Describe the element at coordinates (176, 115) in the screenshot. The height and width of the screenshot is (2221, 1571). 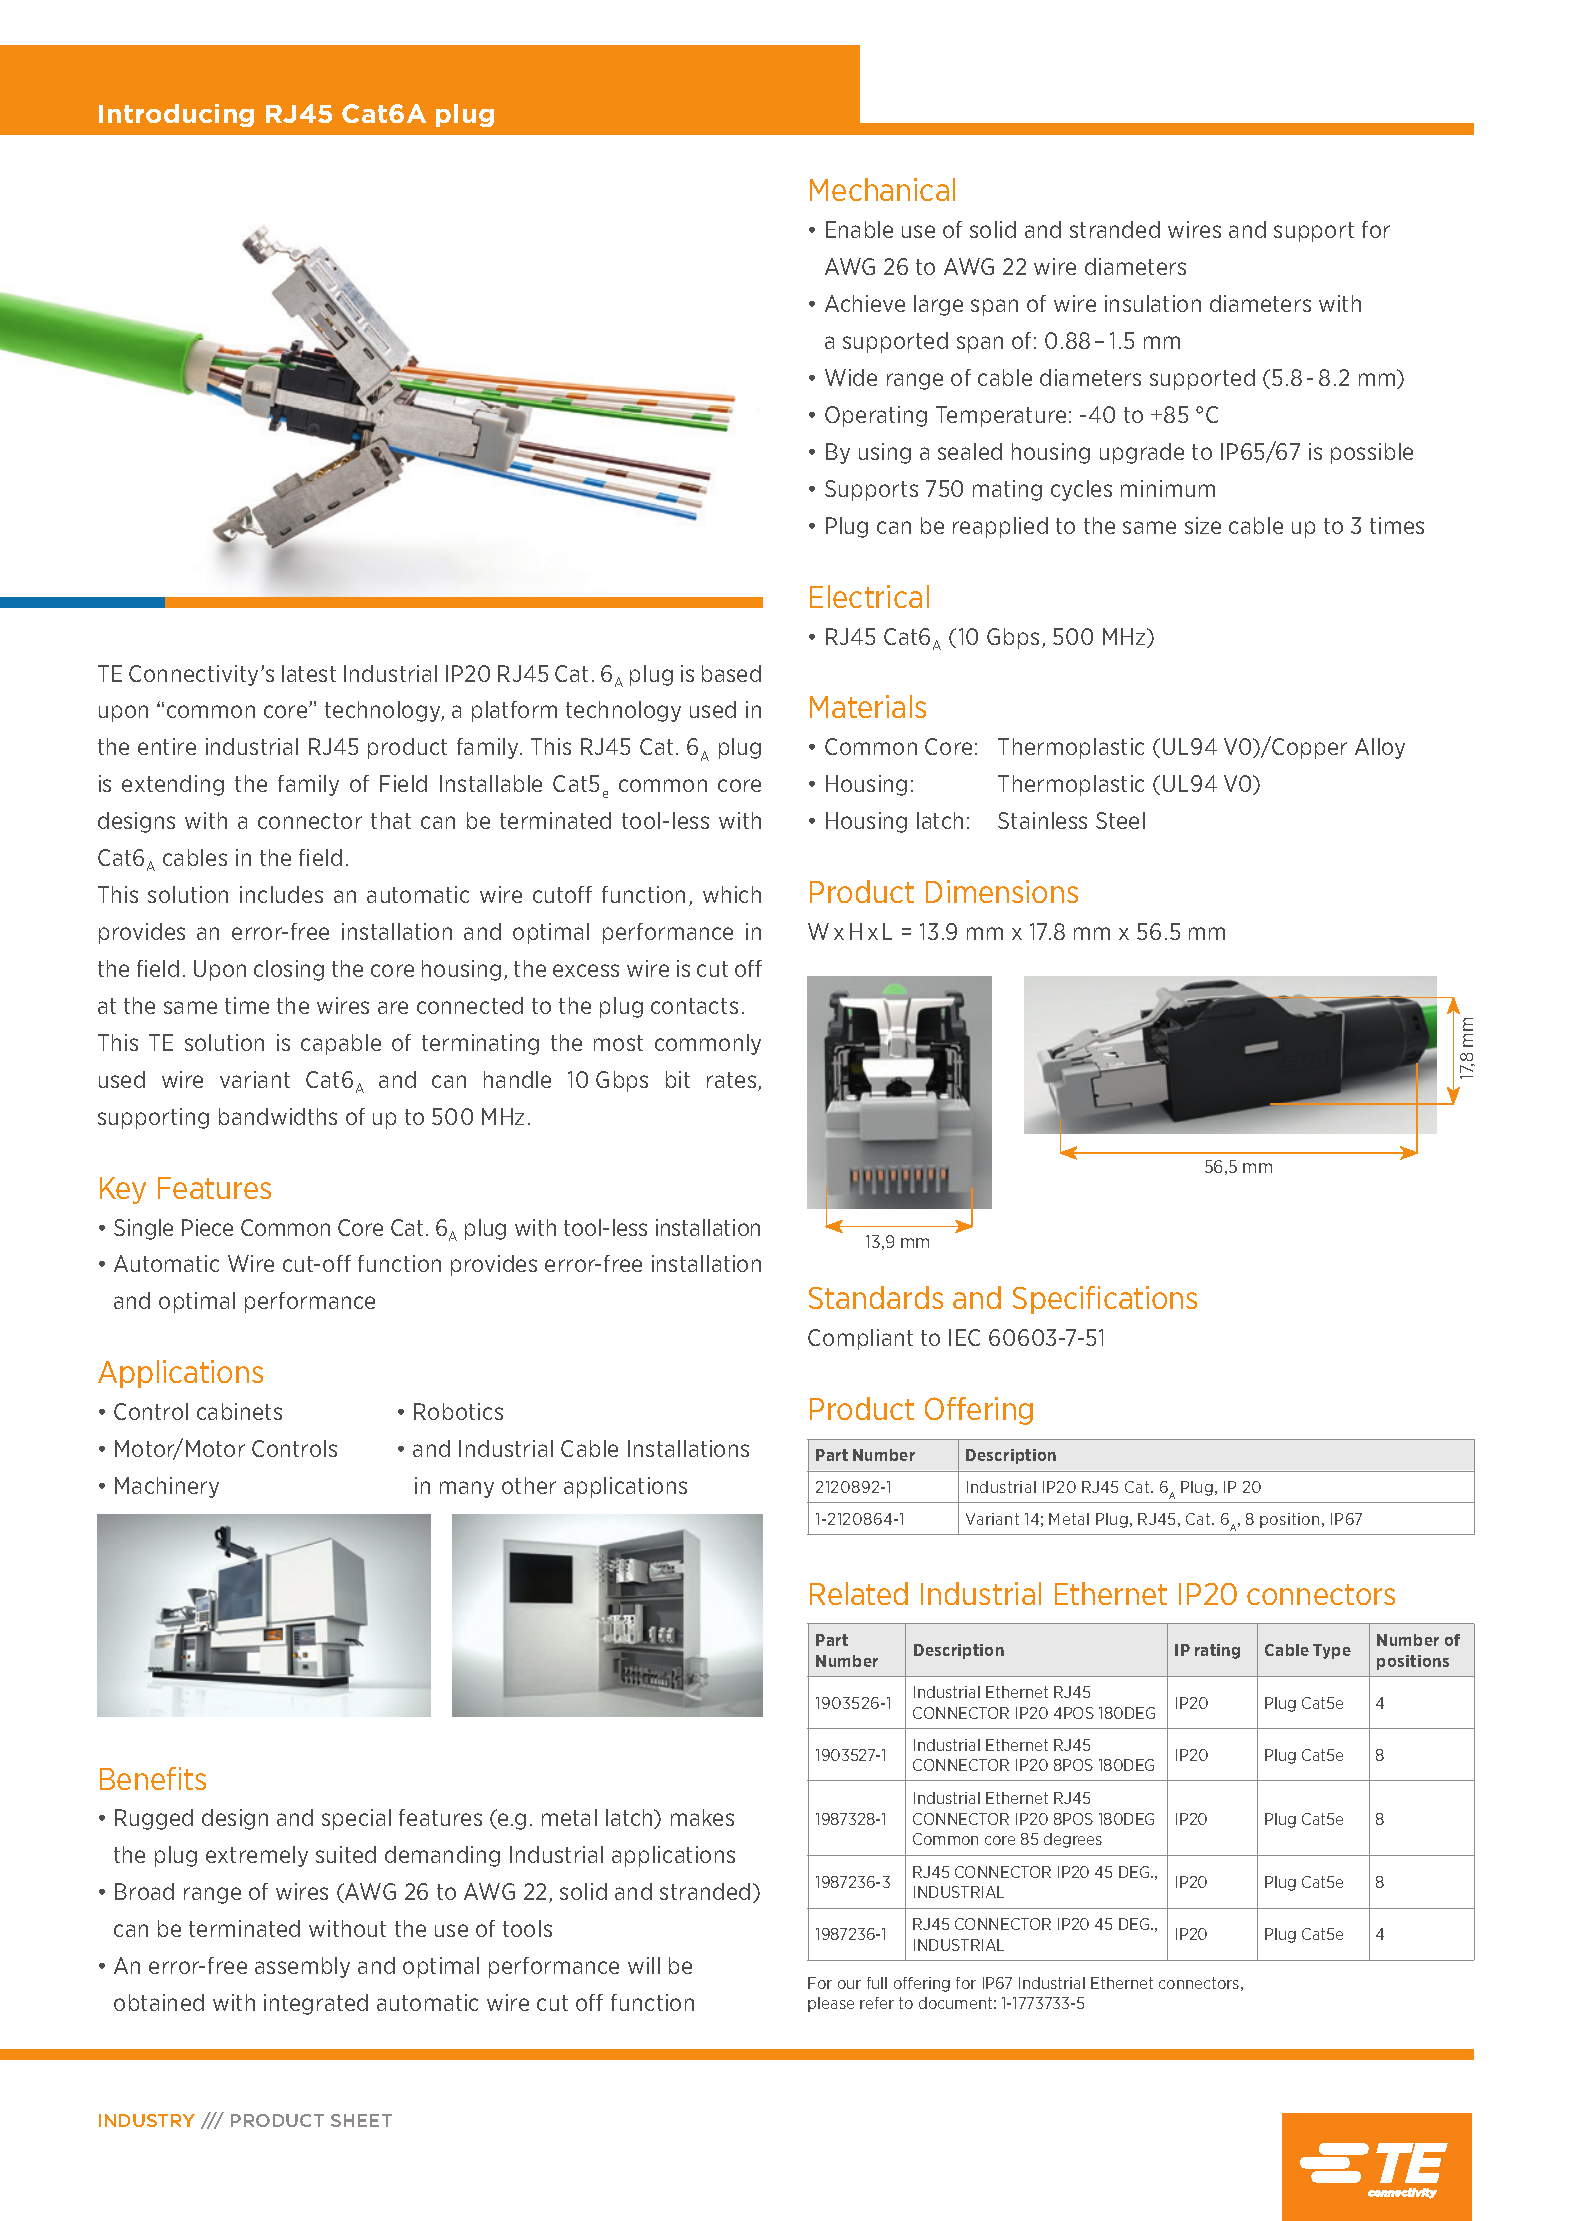
I see `Introducing` at that location.
